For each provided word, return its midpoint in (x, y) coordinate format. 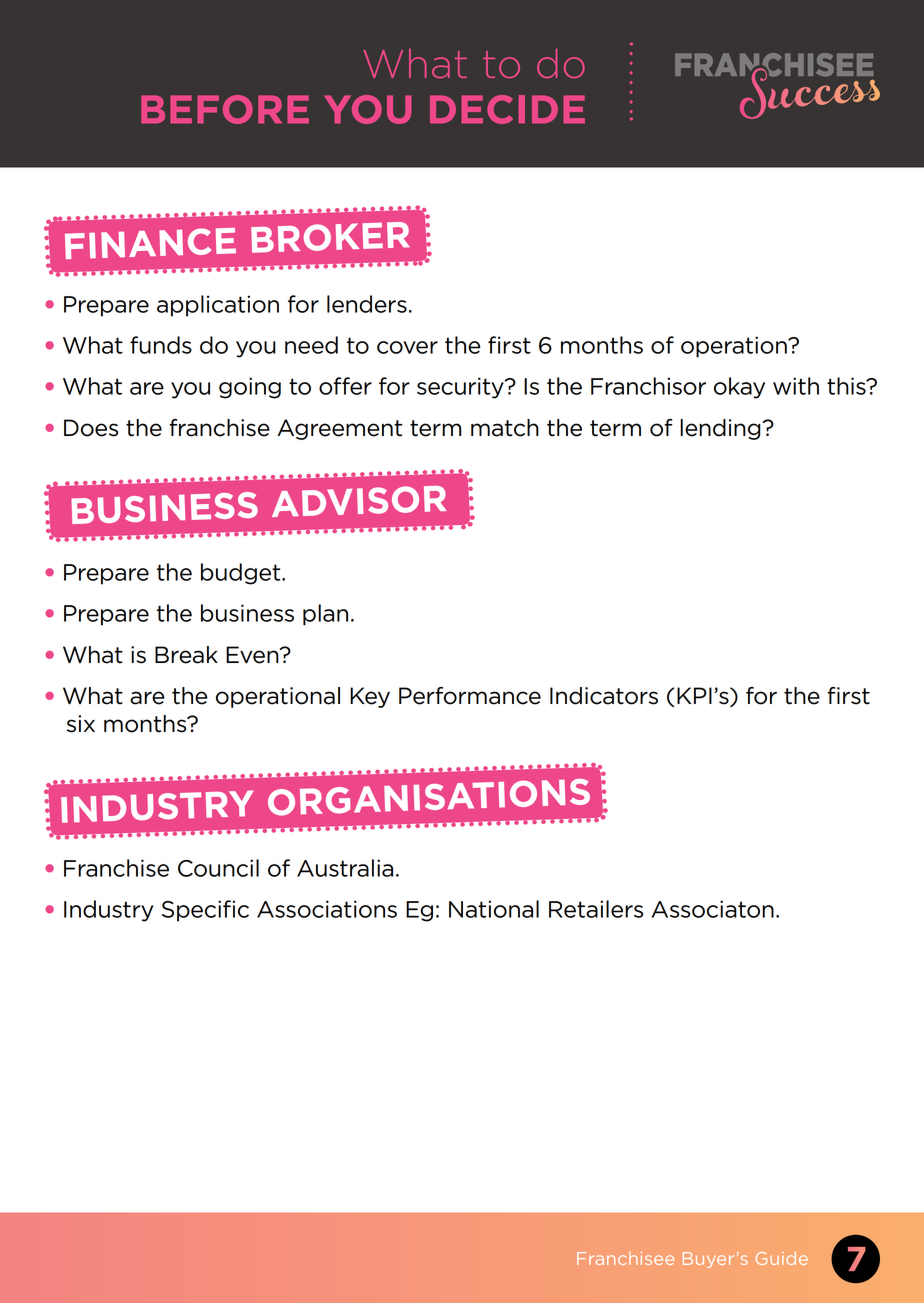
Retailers (596, 909)
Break (186, 655)
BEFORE (225, 109)
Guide (782, 1258)
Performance (470, 696)
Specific (205, 911)
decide (507, 109)
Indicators (604, 696)
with (796, 386)
